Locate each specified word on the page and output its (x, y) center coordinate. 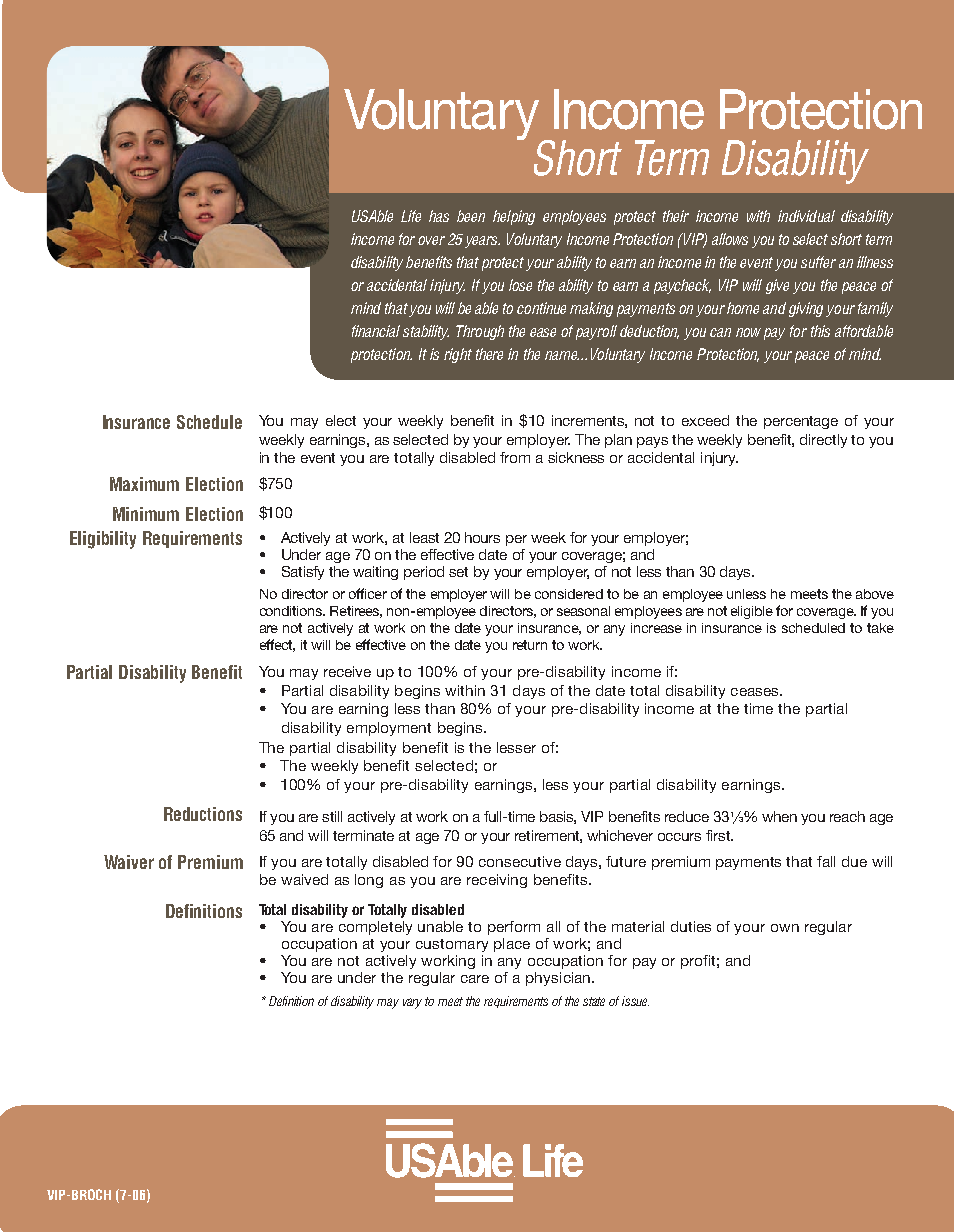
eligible (752, 612)
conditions (292, 611)
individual (806, 216)
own (785, 928)
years (482, 242)
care (475, 979)
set (458, 572)
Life (411, 216)
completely (375, 928)
